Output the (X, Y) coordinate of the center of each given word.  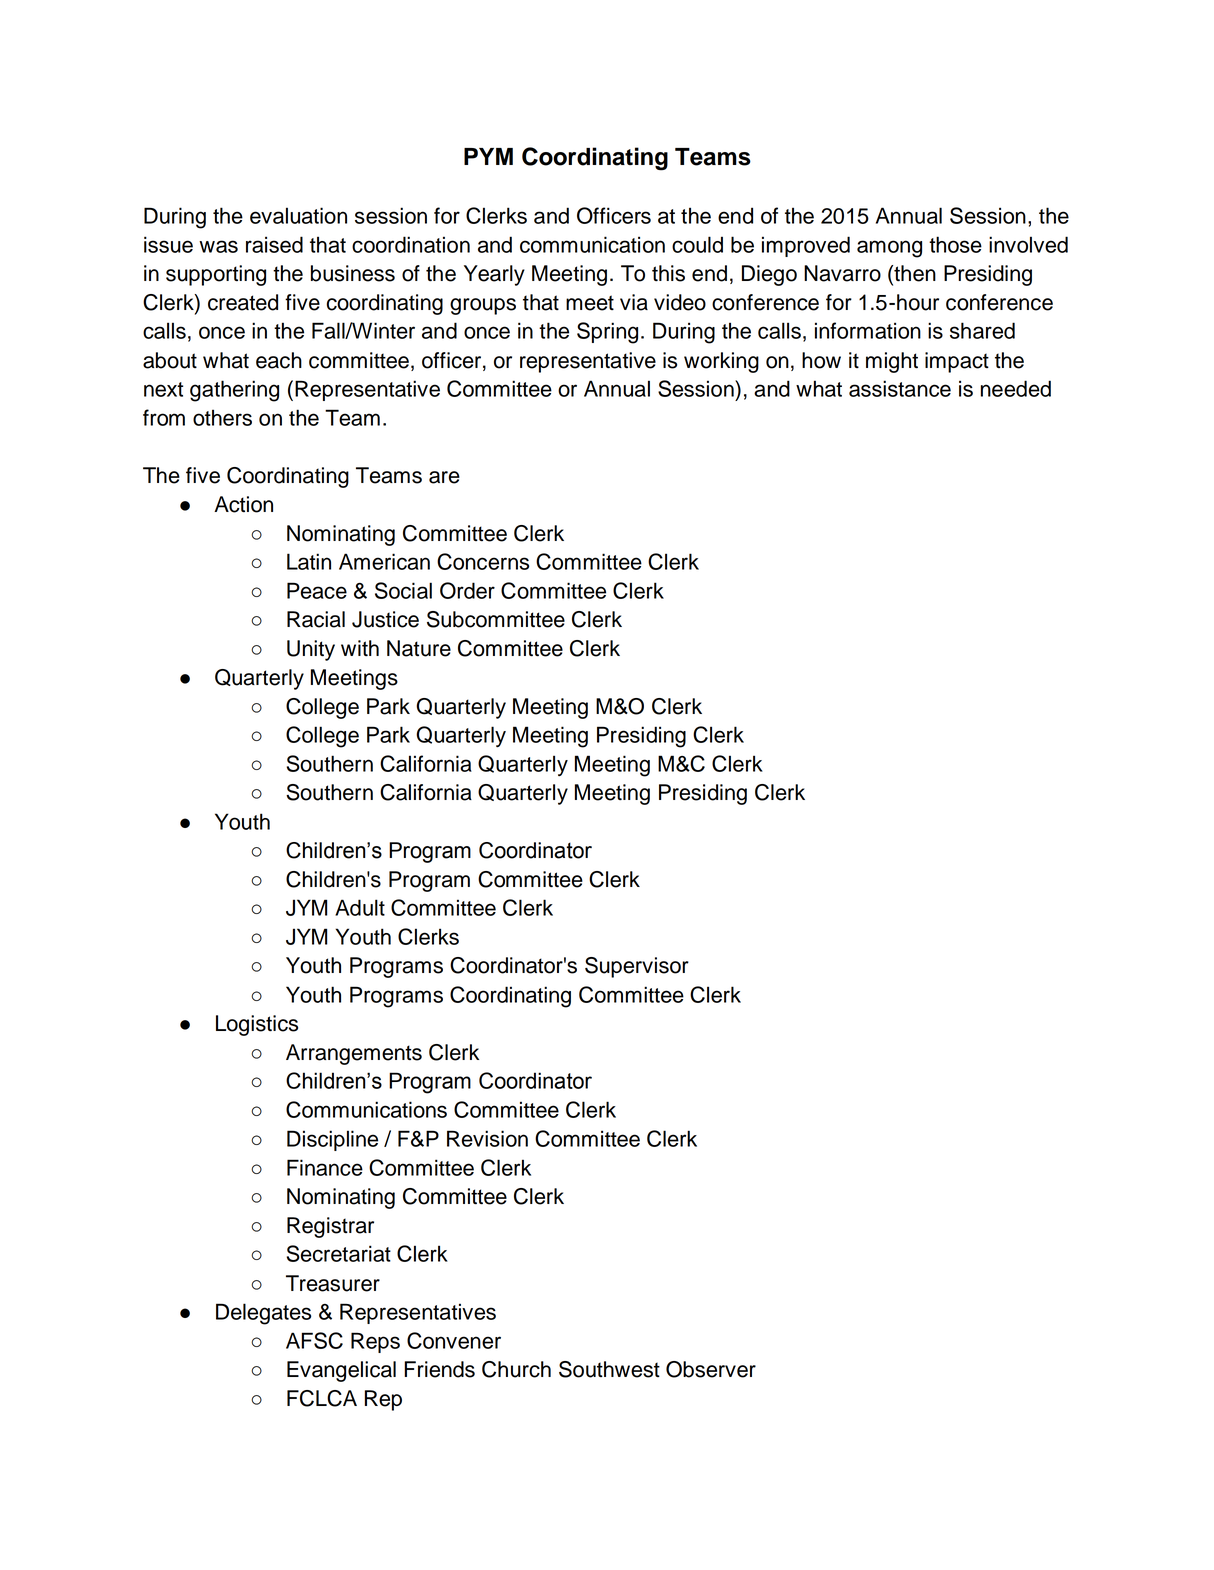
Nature (419, 648)
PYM (488, 156)
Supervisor (637, 967)
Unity (311, 650)
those (955, 244)
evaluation (298, 215)
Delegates (263, 1314)
